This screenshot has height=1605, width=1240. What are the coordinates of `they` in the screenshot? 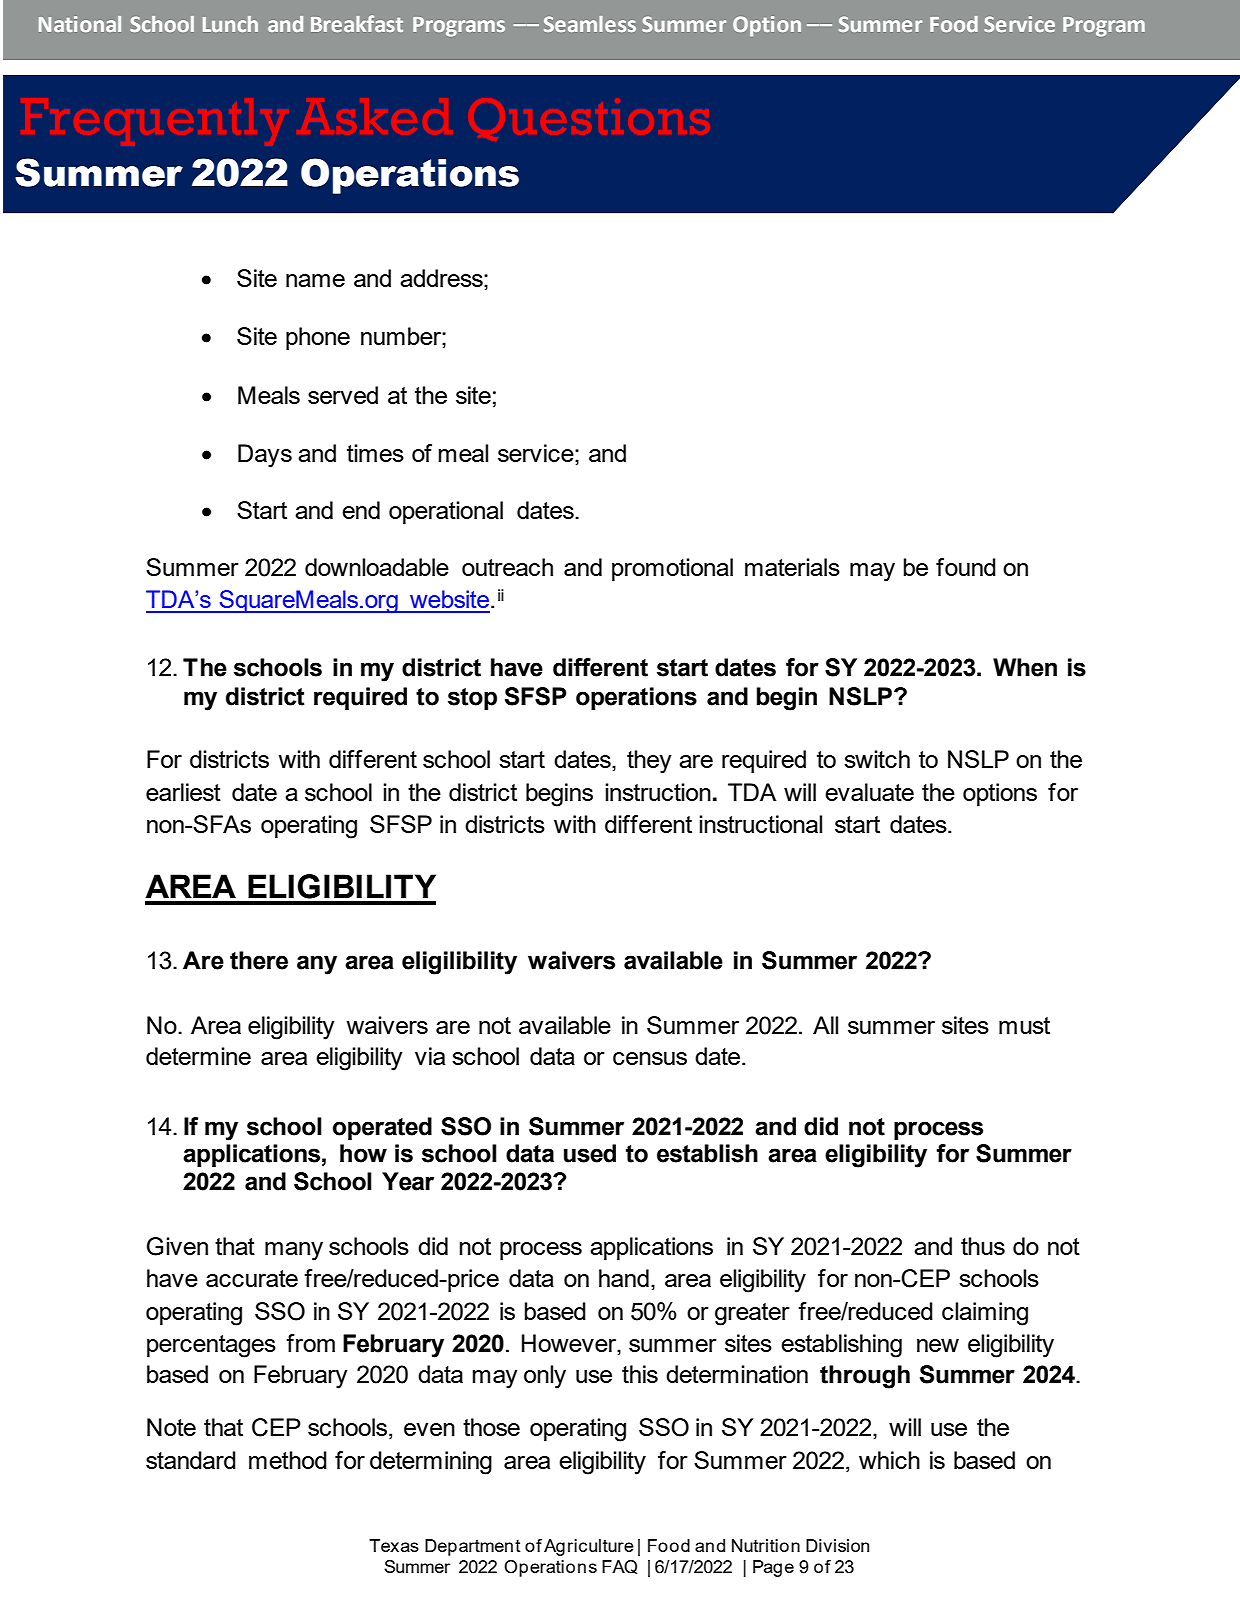 It's located at (649, 762).
